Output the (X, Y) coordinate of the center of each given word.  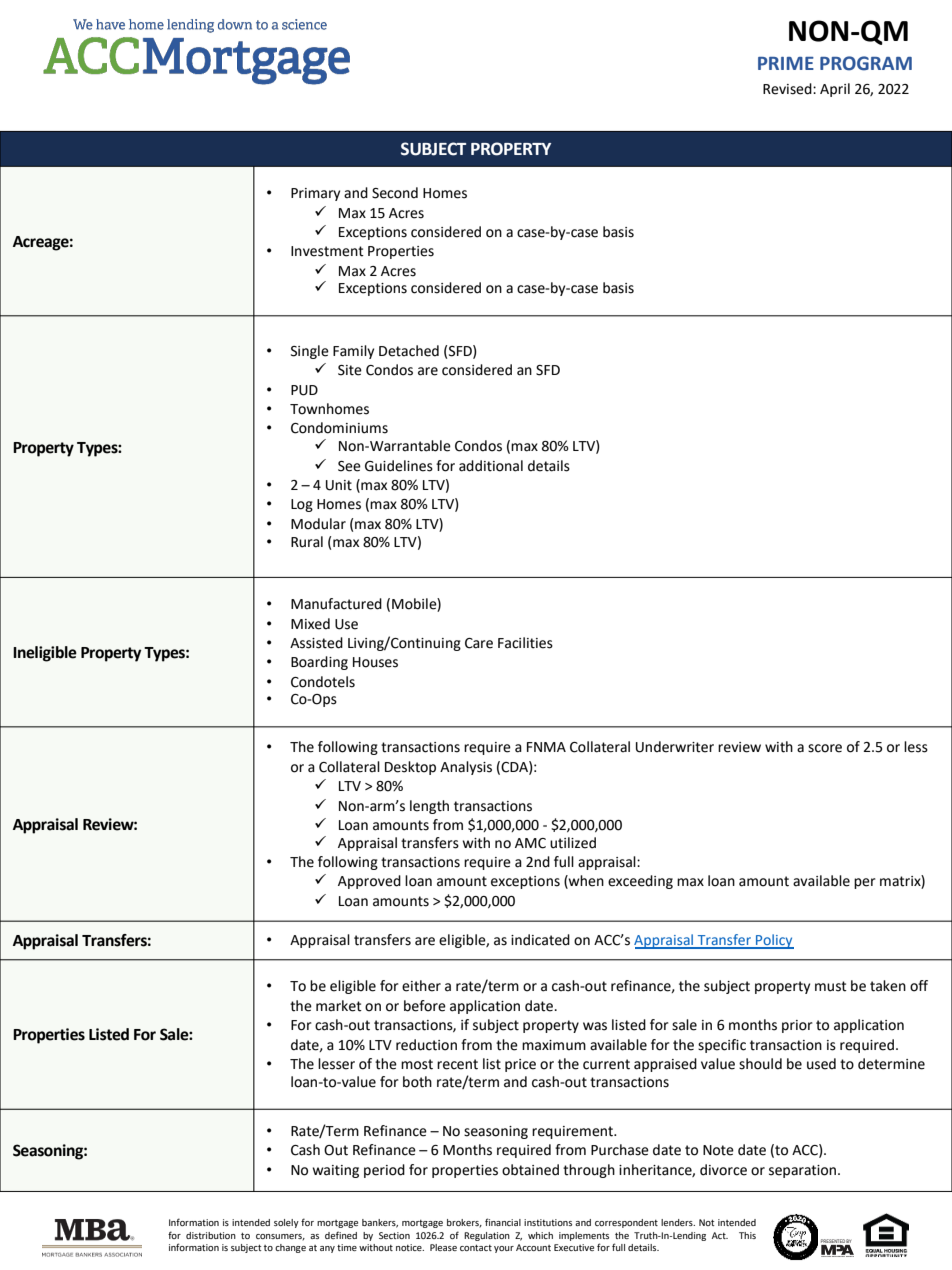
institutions (548, 1222)
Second (395, 193)
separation (804, 1171)
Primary (315, 194)
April (835, 90)
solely (286, 1223)
